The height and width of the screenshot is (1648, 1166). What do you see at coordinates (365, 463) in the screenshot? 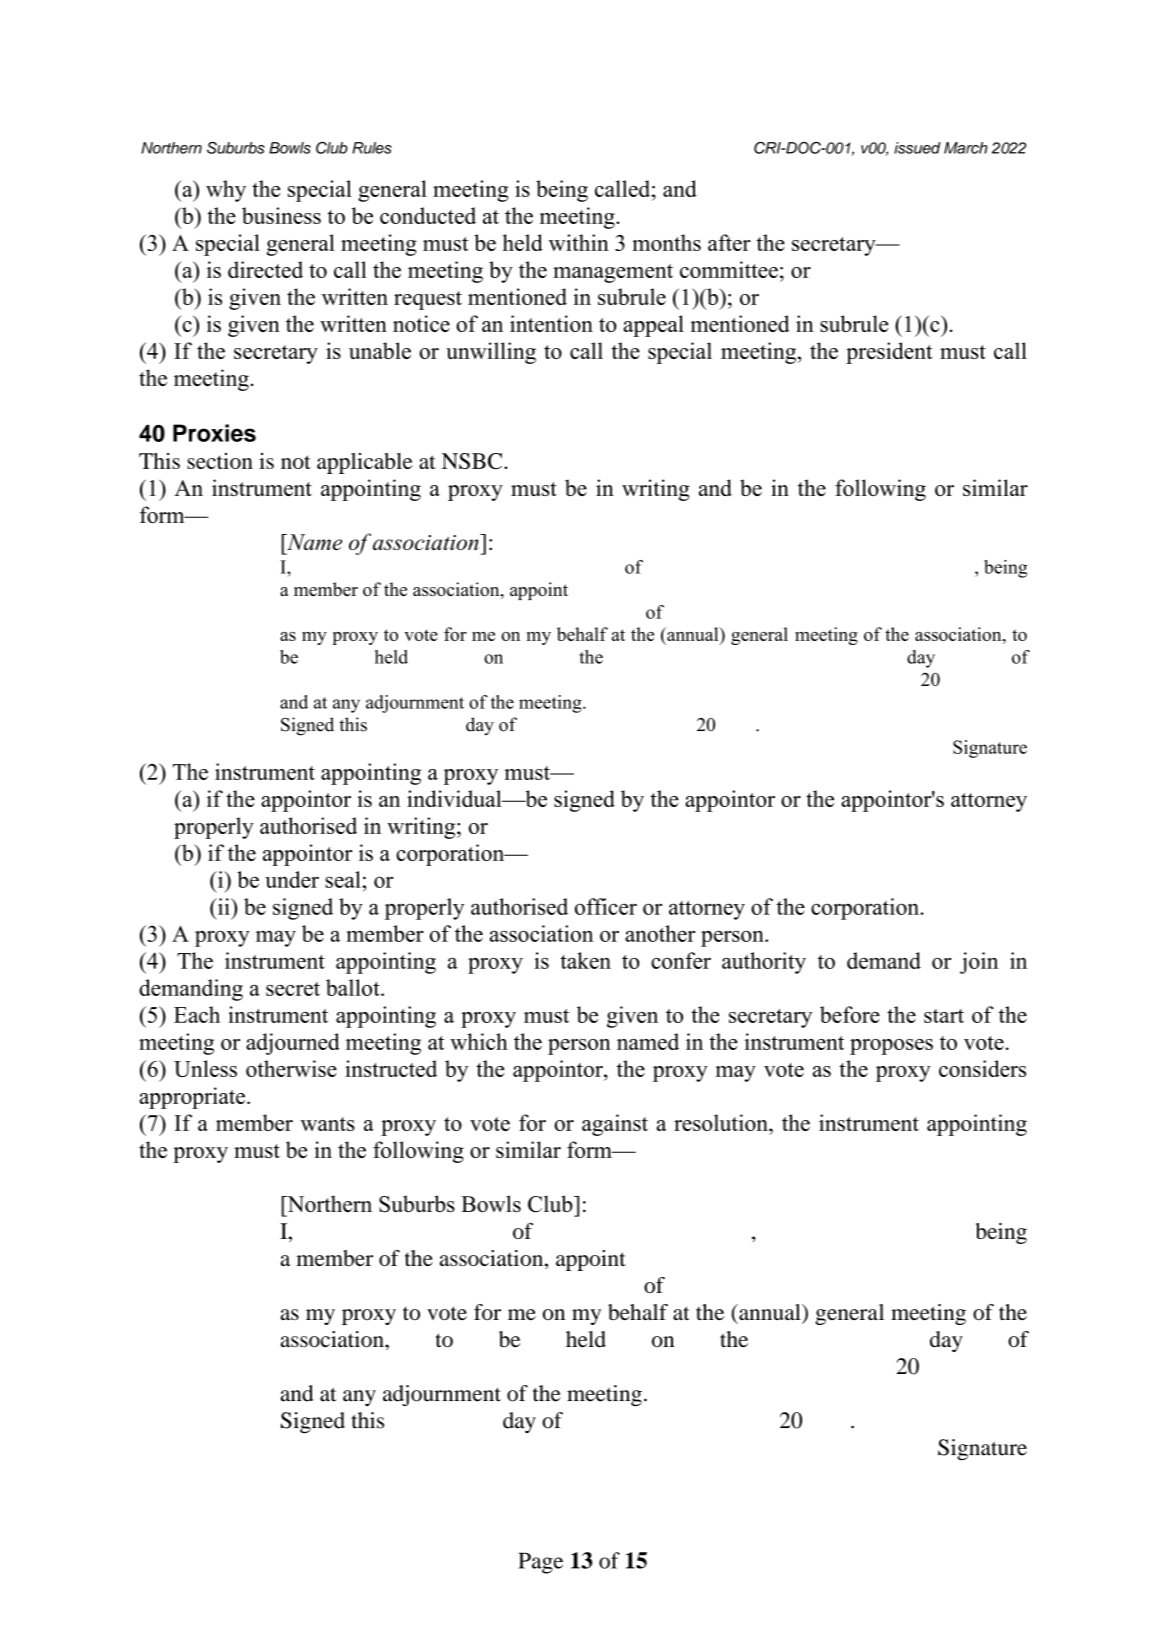
I see `applicable` at bounding box center [365, 463].
